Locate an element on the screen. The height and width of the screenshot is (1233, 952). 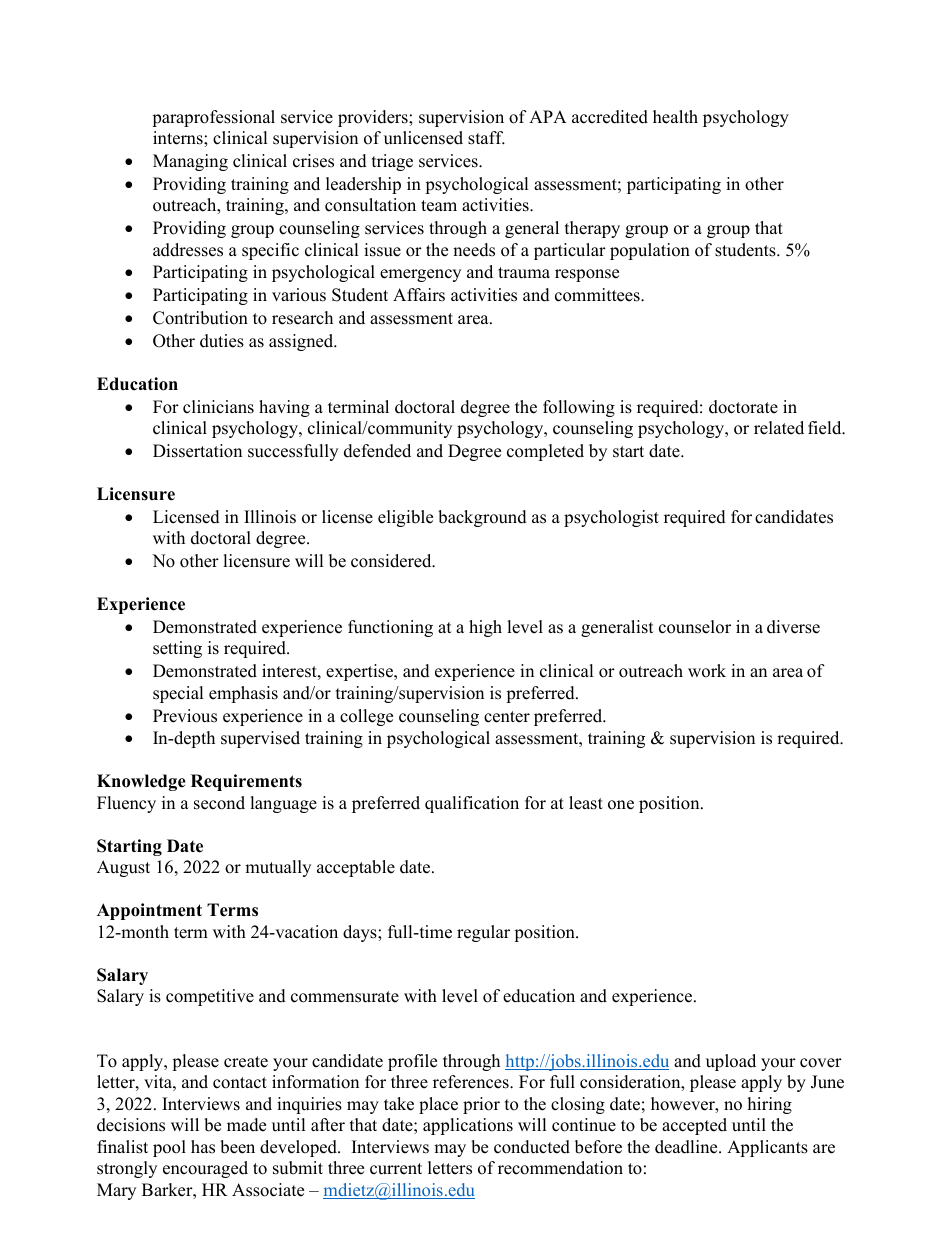
clinicians is located at coordinates (218, 407).
